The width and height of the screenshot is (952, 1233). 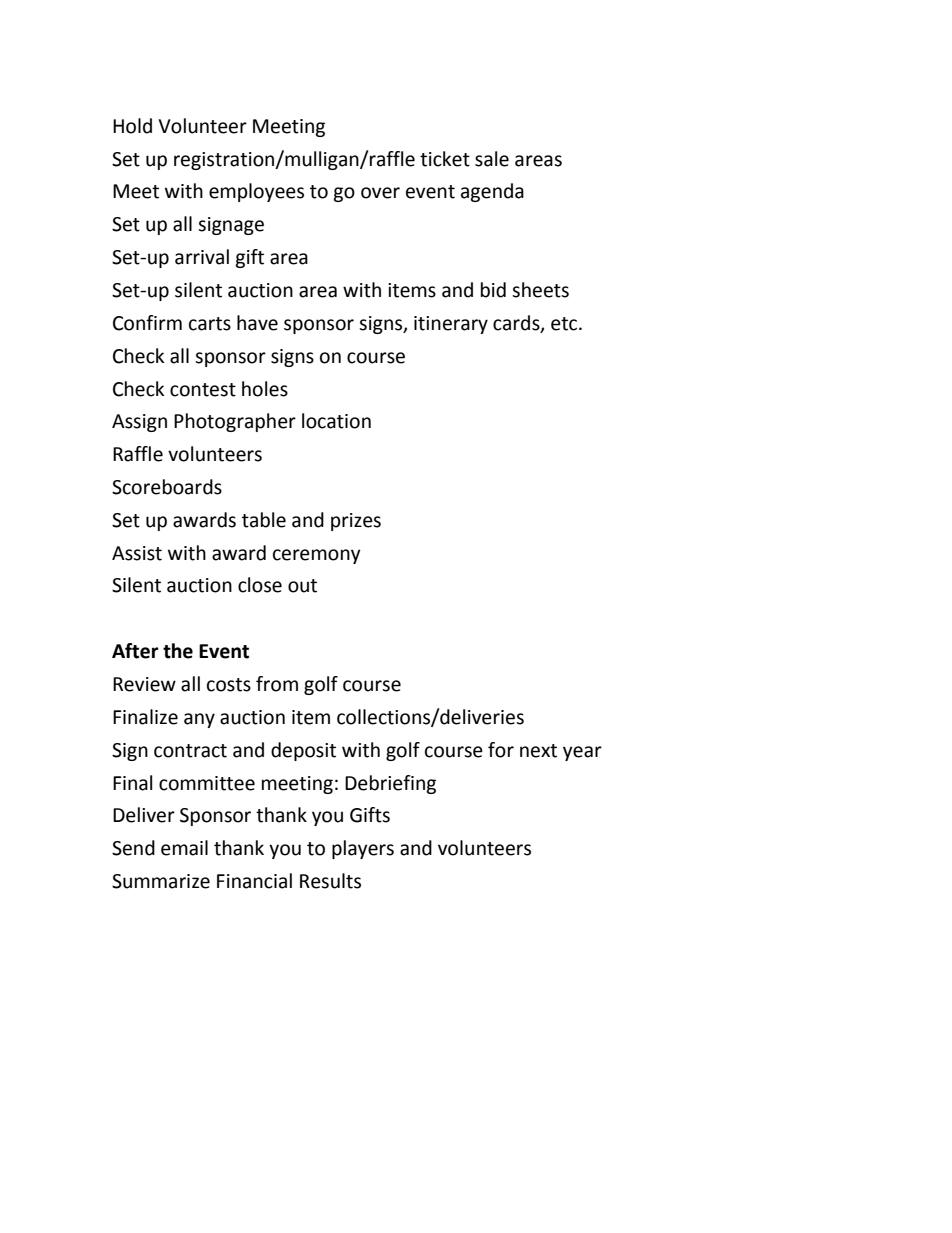 I want to click on email, so click(x=184, y=848).
